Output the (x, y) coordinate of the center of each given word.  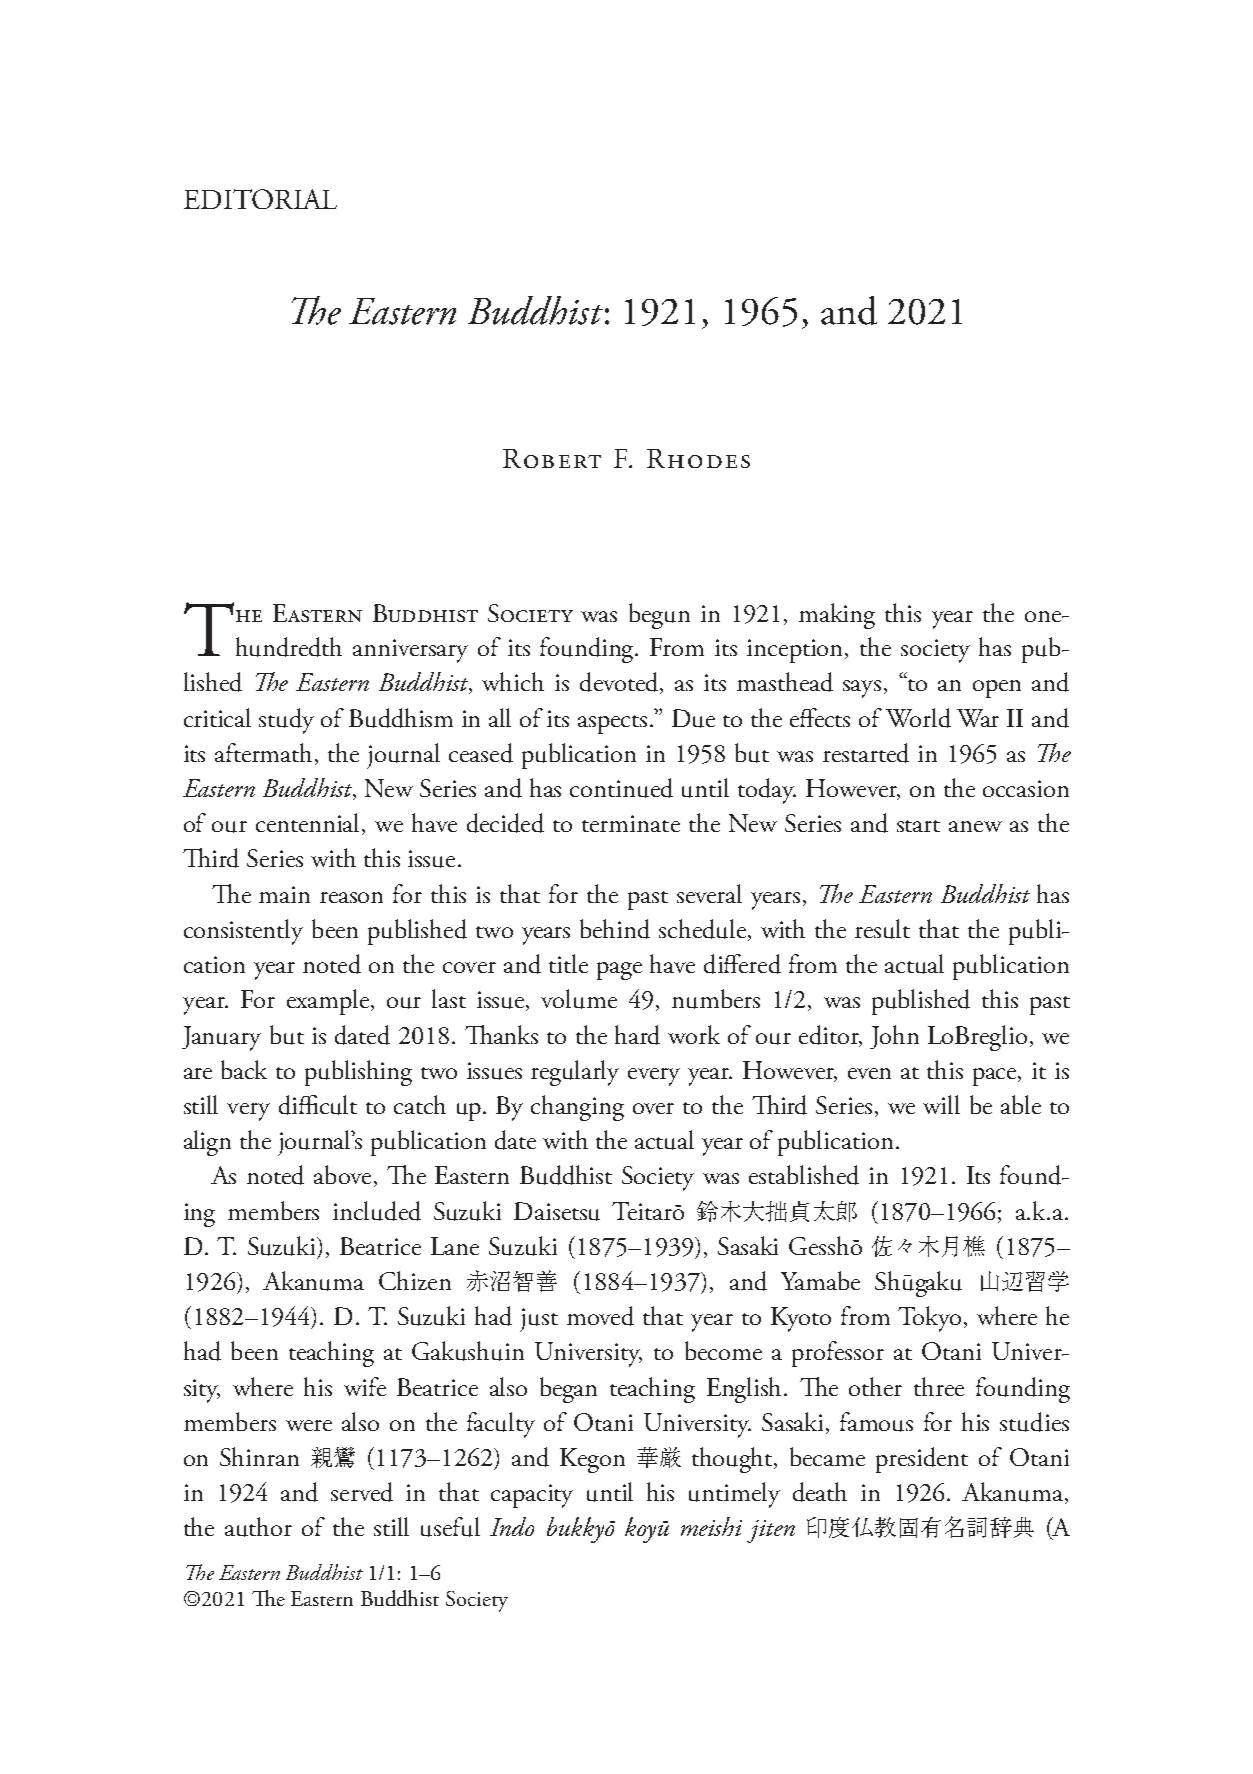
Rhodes (698, 458)
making (837, 616)
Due (693, 718)
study (286, 721)
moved (600, 1316)
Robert (552, 458)
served (362, 1492)
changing (577, 1108)
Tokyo (929, 1319)
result (882, 929)
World (918, 718)
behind (615, 929)
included (377, 1211)
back (244, 1069)
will (941, 1104)
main (284, 894)
